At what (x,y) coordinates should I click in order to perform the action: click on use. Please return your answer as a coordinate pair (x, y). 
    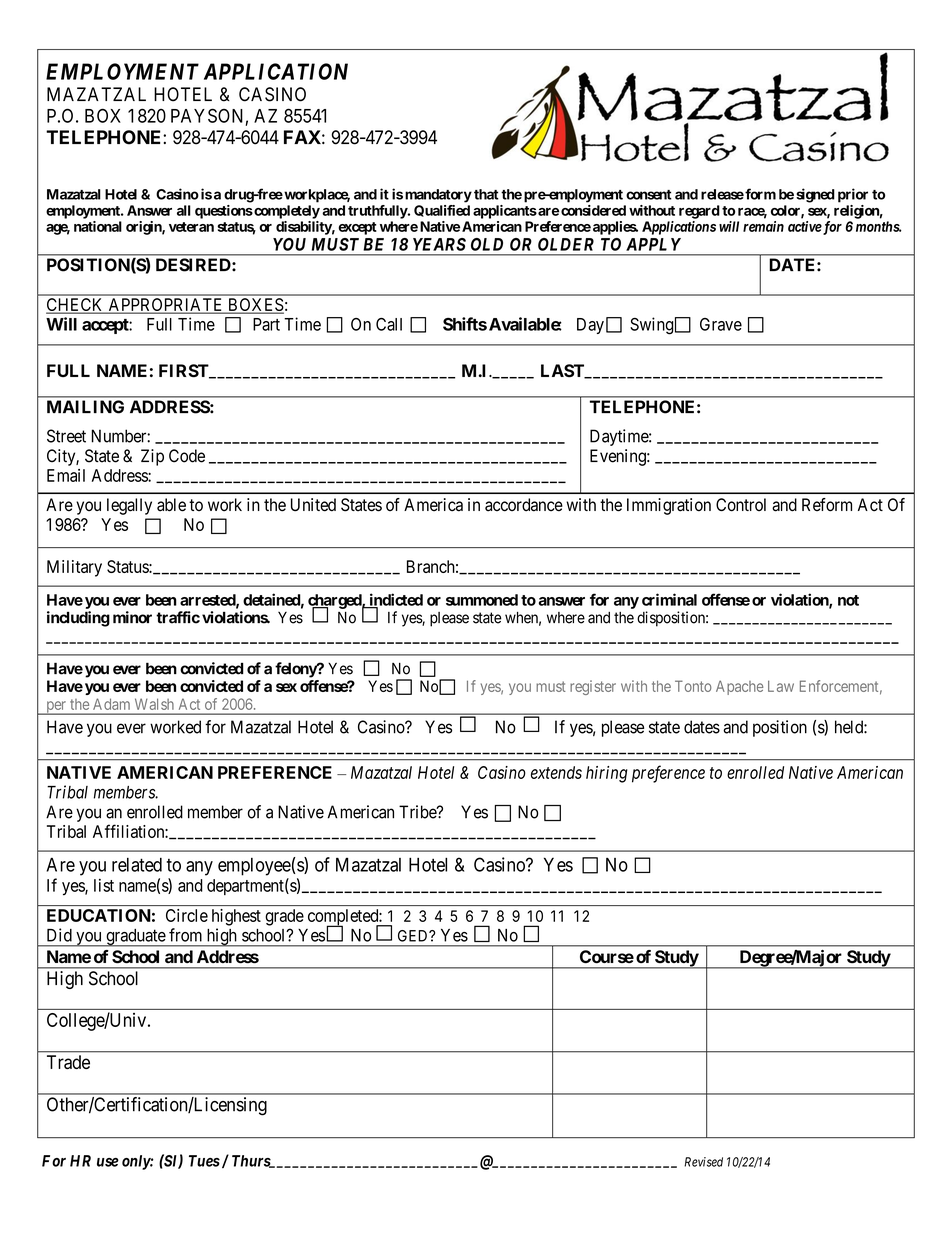
    Looking at the image, I should click on (108, 1162).
